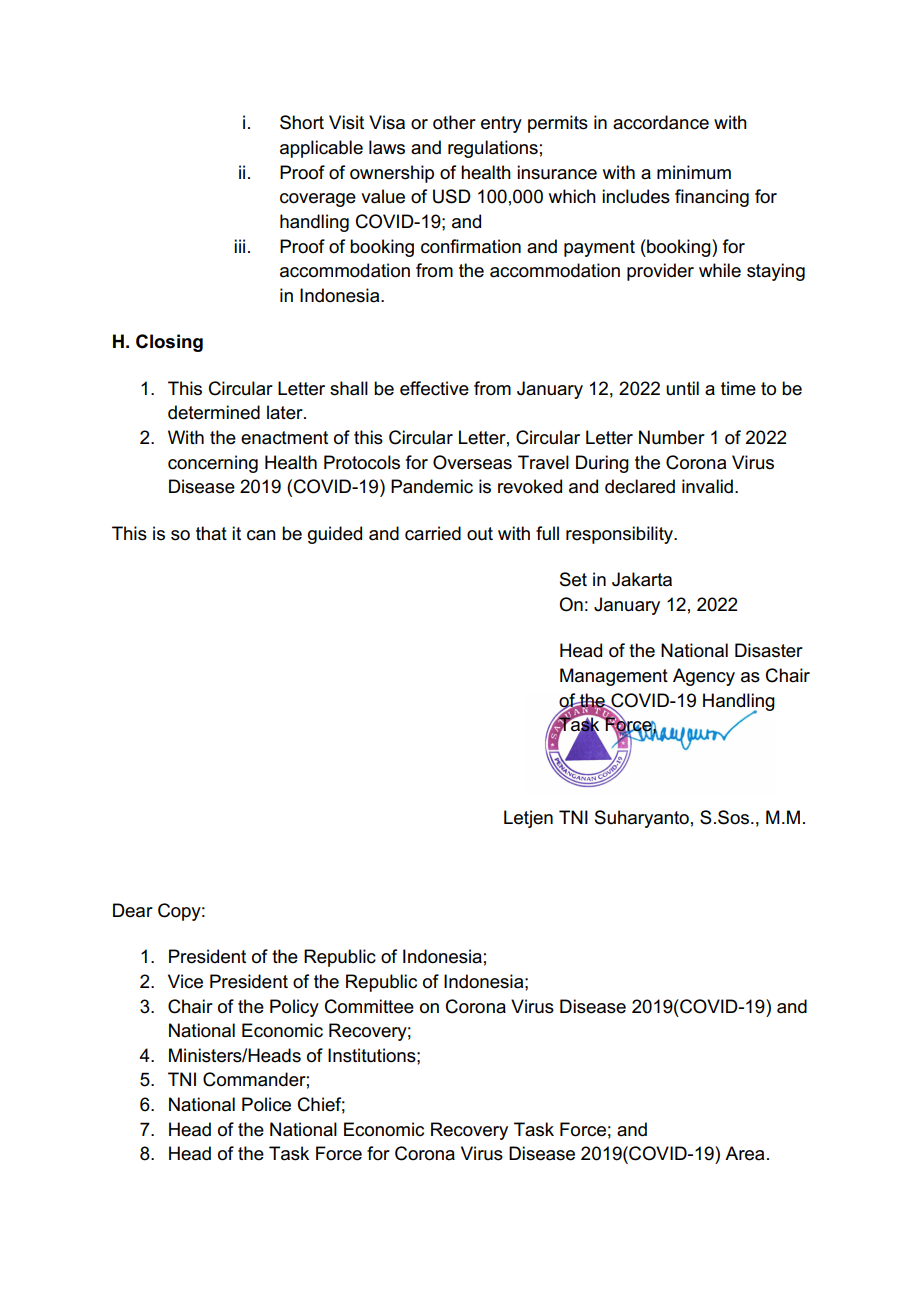 The width and height of the screenshot is (924, 1308). Describe the element at coordinates (266, 1104) in the screenshot. I see `Police` at that location.
